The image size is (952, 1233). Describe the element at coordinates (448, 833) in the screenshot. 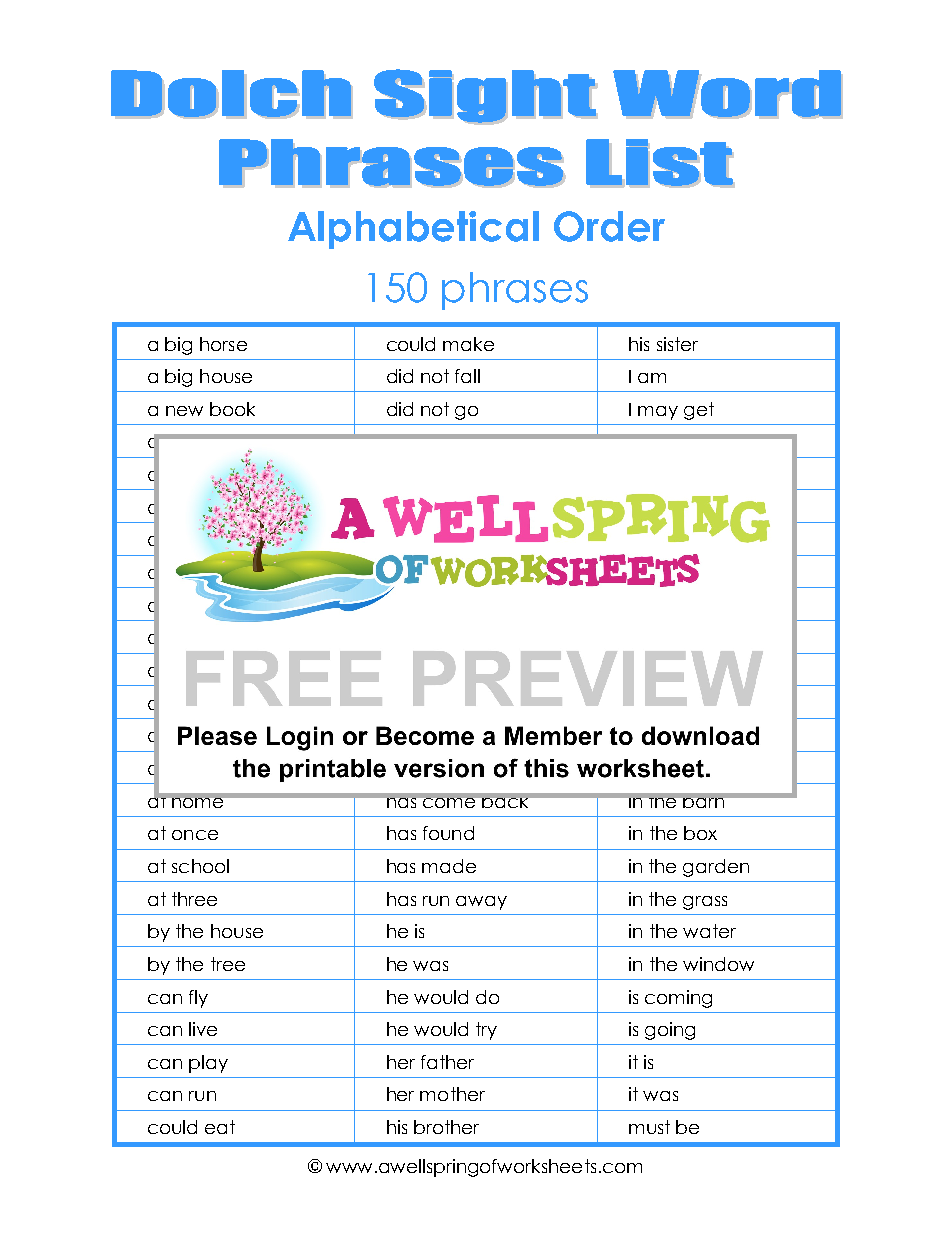

I see `found` at that location.
